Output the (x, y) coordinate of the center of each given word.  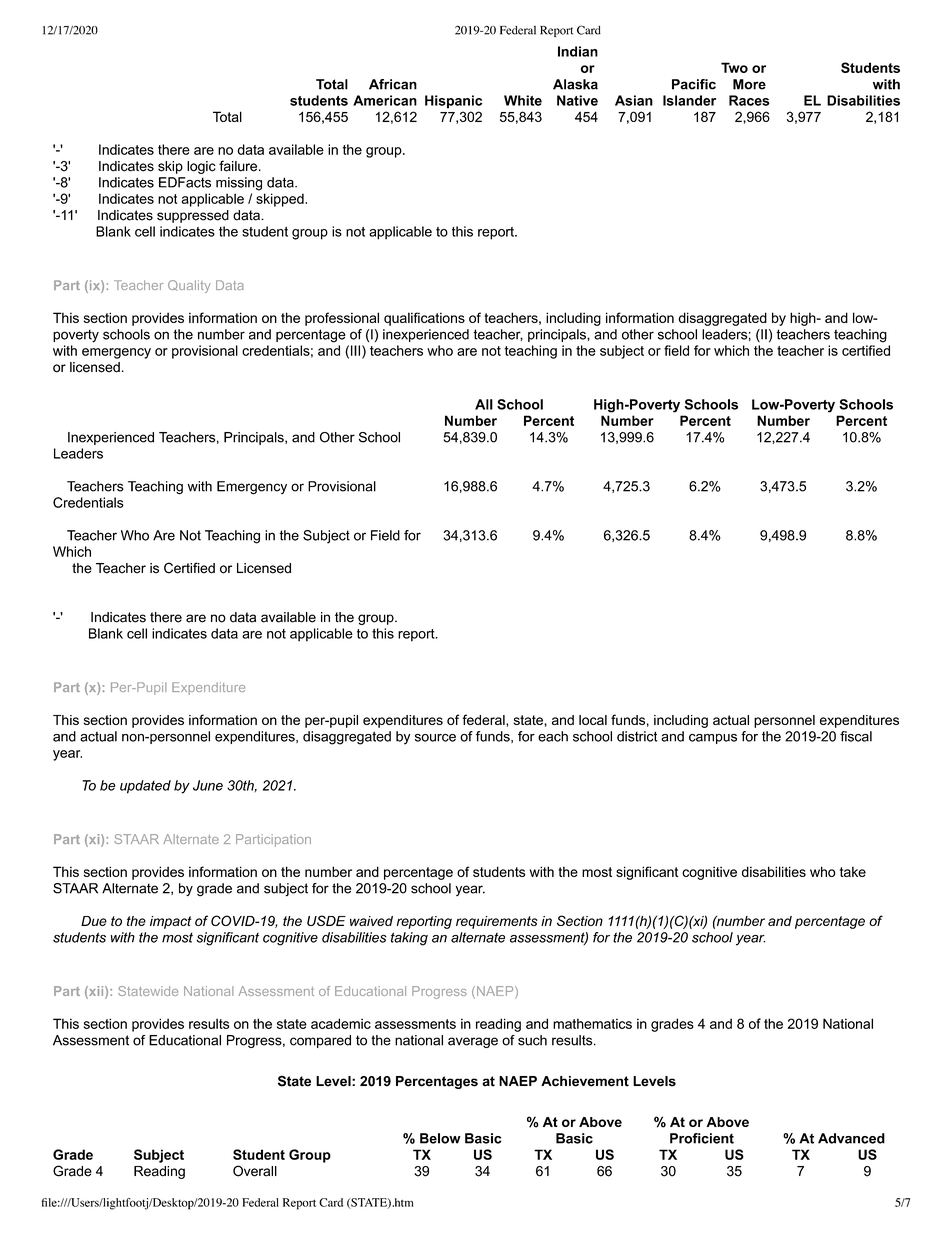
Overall (255, 1171)
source (435, 738)
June (208, 785)
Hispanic (453, 102)
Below (440, 1138)
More (749, 84)
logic (201, 167)
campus (713, 739)
